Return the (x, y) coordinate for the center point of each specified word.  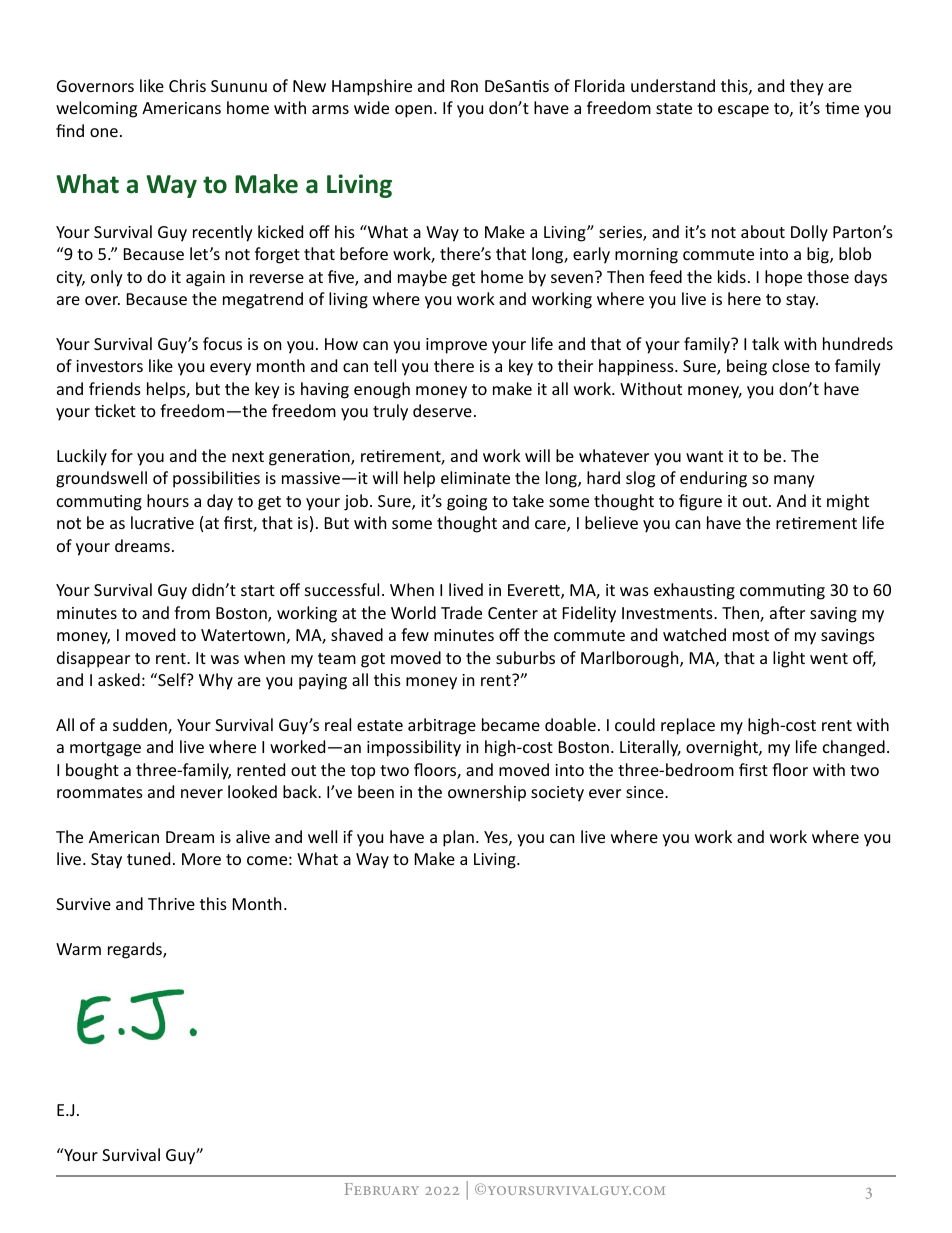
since (646, 792)
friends (115, 388)
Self (172, 679)
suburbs (525, 657)
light (789, 659)
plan (458, 838)
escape (743, 111)
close (791, 365)
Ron (464, 86)
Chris (187, 85)
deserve (442, 410)
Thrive (171, 903)
